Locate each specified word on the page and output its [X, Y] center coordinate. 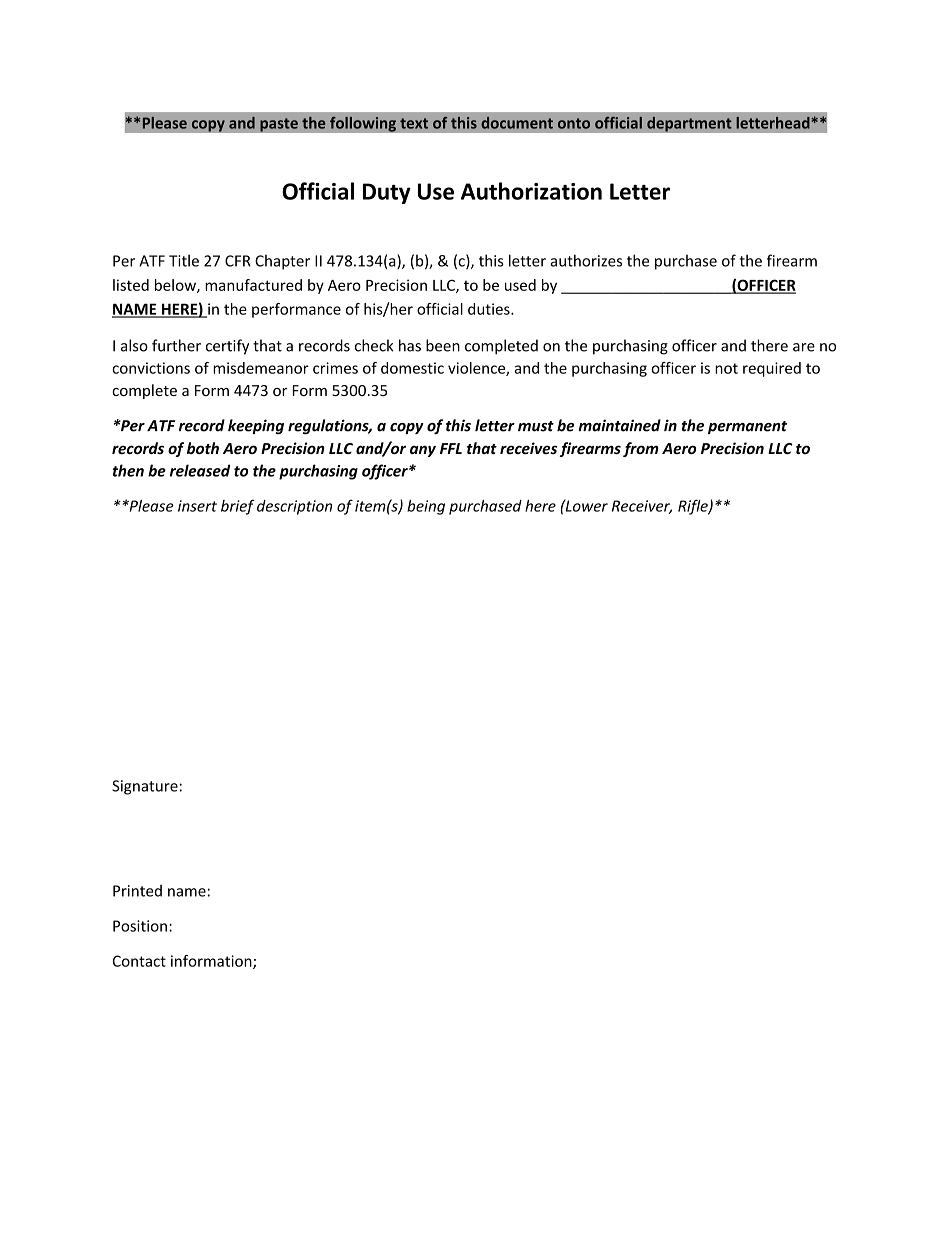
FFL [451, 448]
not [726, 368]
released [200, 470]
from [641, 449]
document [517, 123]
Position [140, 926]
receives [528, 448]
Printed [137, 891]
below [176, 286]
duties [490, 309]
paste [279, 125]
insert [197, 506]
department [689, 124]
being [426, 507]
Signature [145, 787]
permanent [747, 427]
